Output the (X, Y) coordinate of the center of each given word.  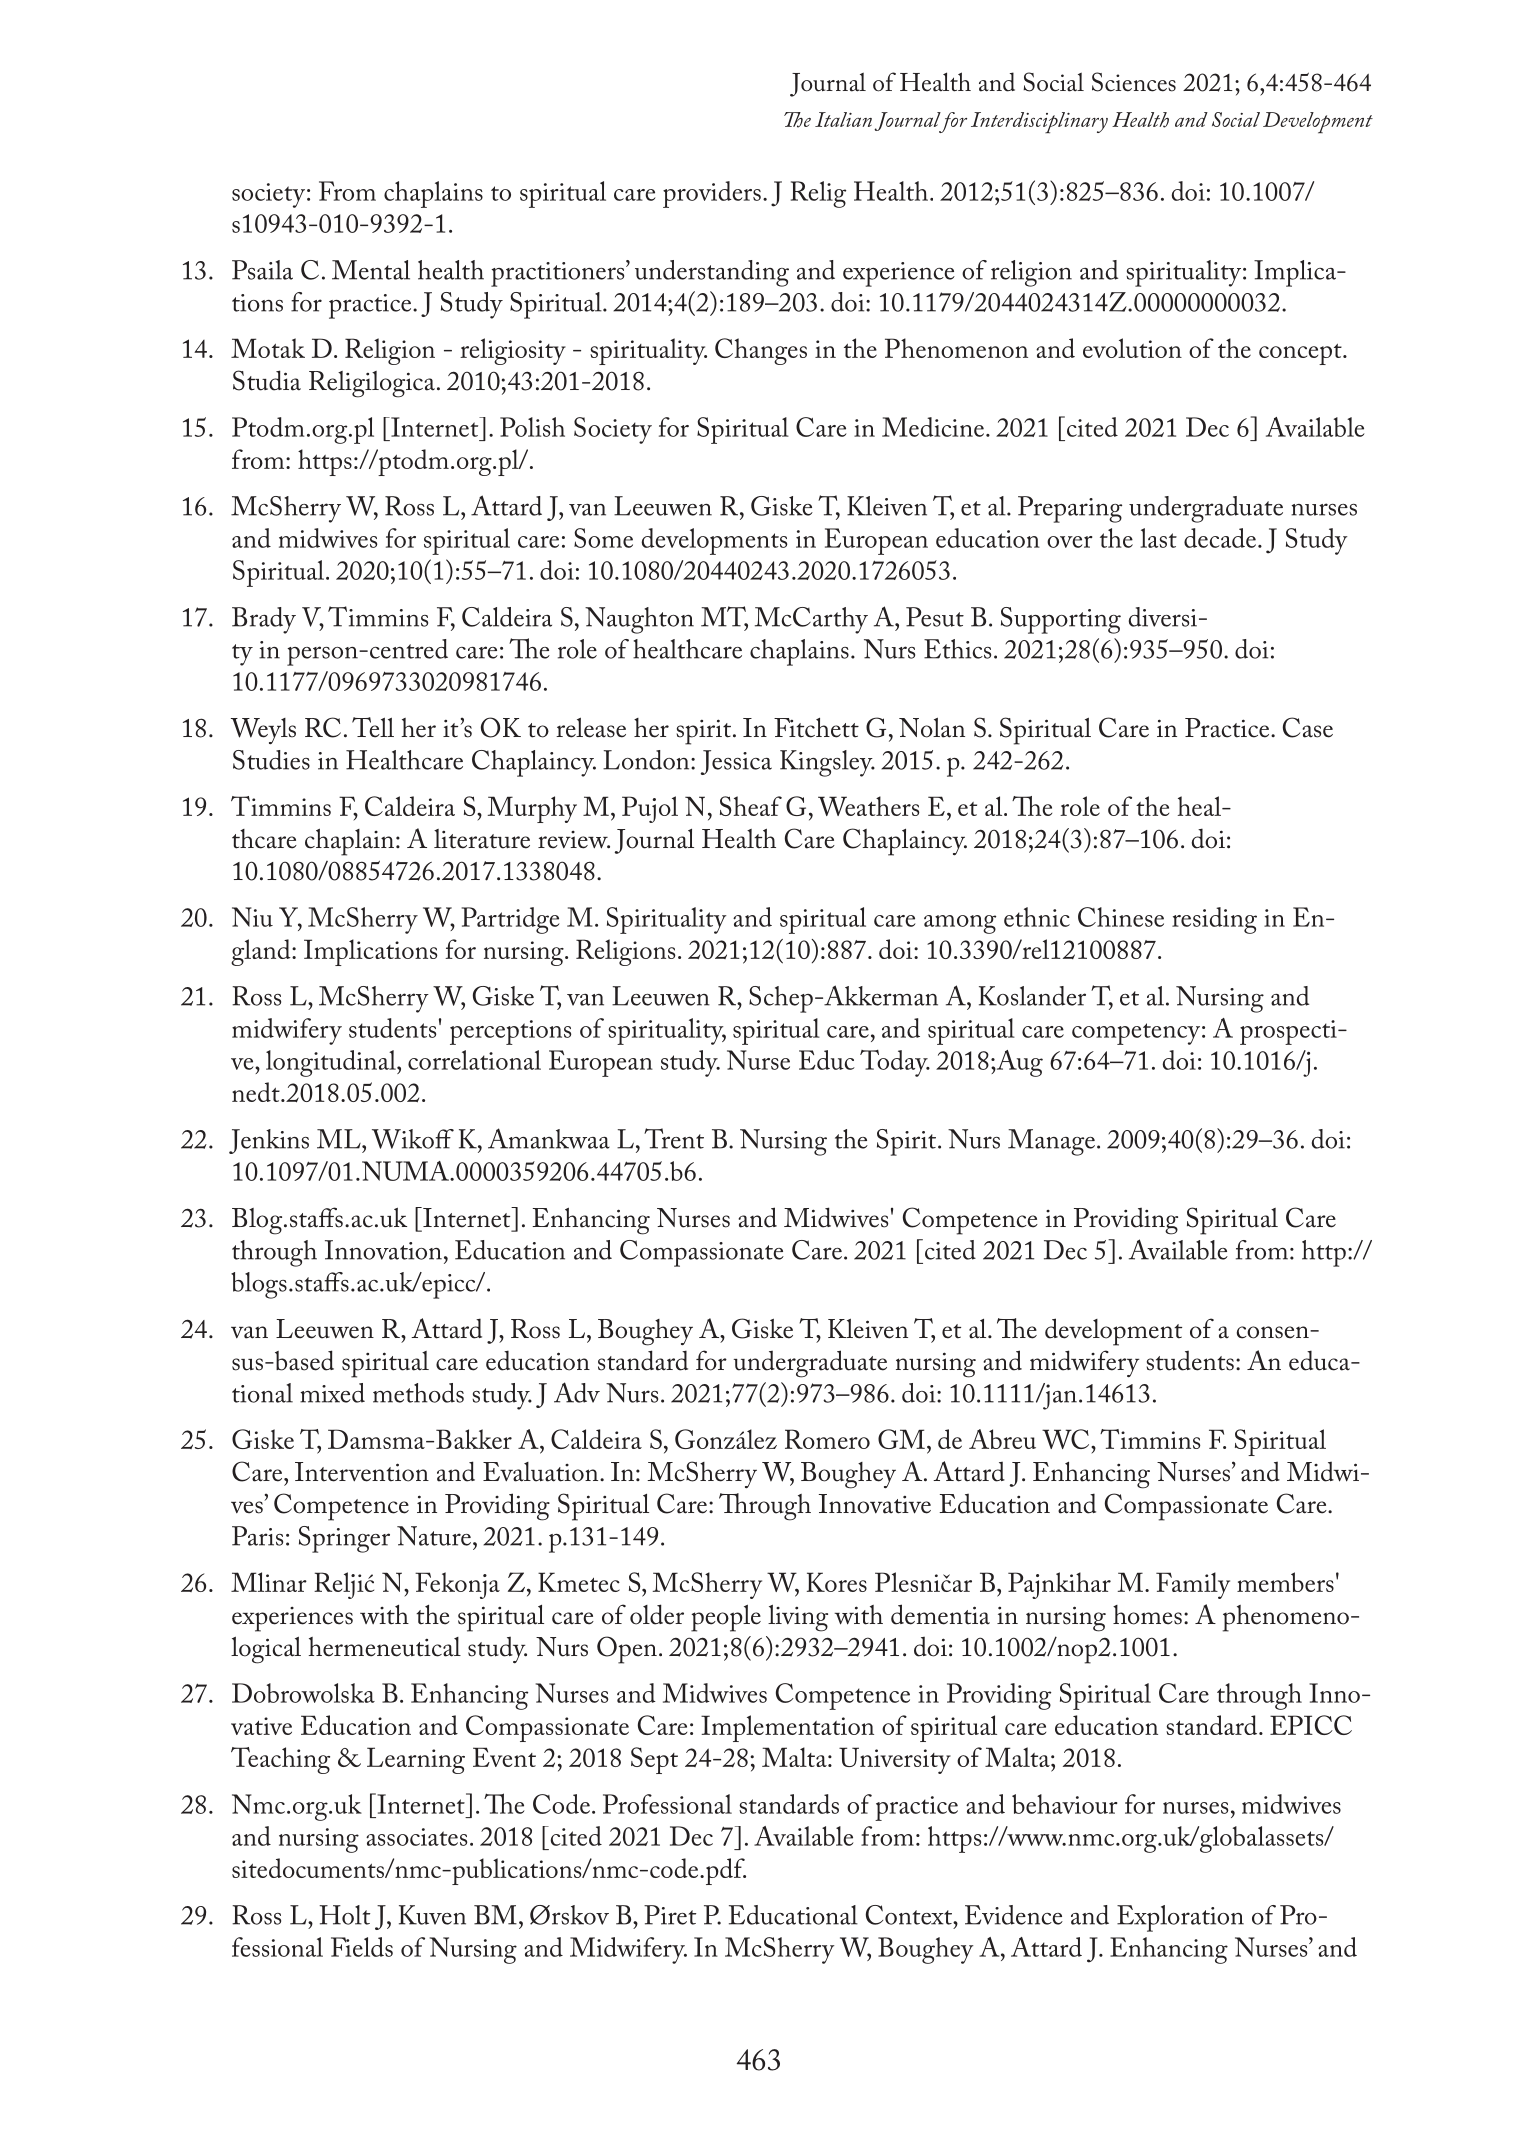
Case (1308, 727)
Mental (371, 270)
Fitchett (816, 728)
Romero (827, 1439)
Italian (843, 119)
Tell (373, 727)
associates (416, 1837)
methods (418, 1393)
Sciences (1134, 82)
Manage (1051, 1142)
